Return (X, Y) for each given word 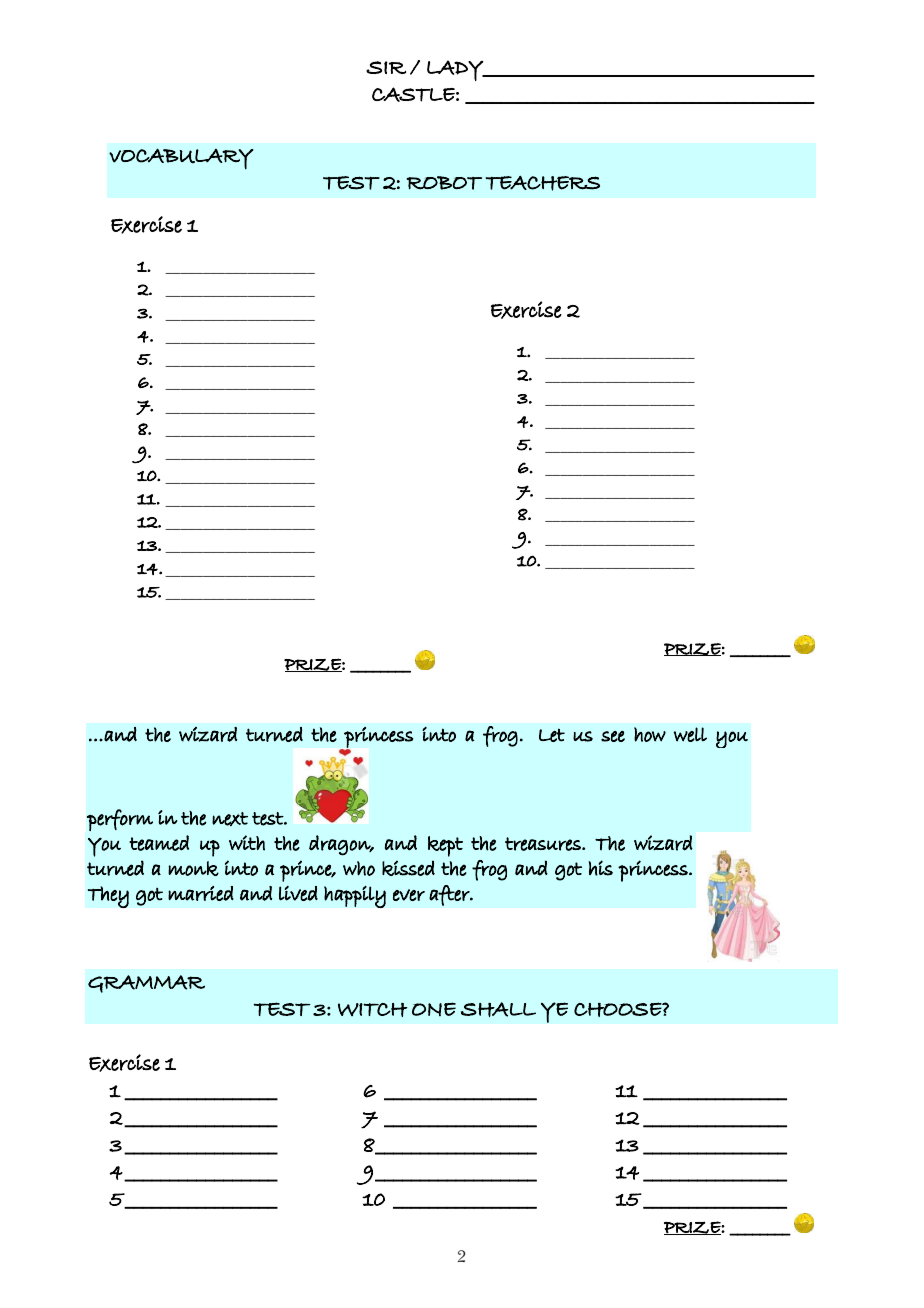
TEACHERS (543, 183)
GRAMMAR (146, 984)
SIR (386, 67)
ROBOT (444, 183)
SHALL (498, 1009)
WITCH (372, 1010)
